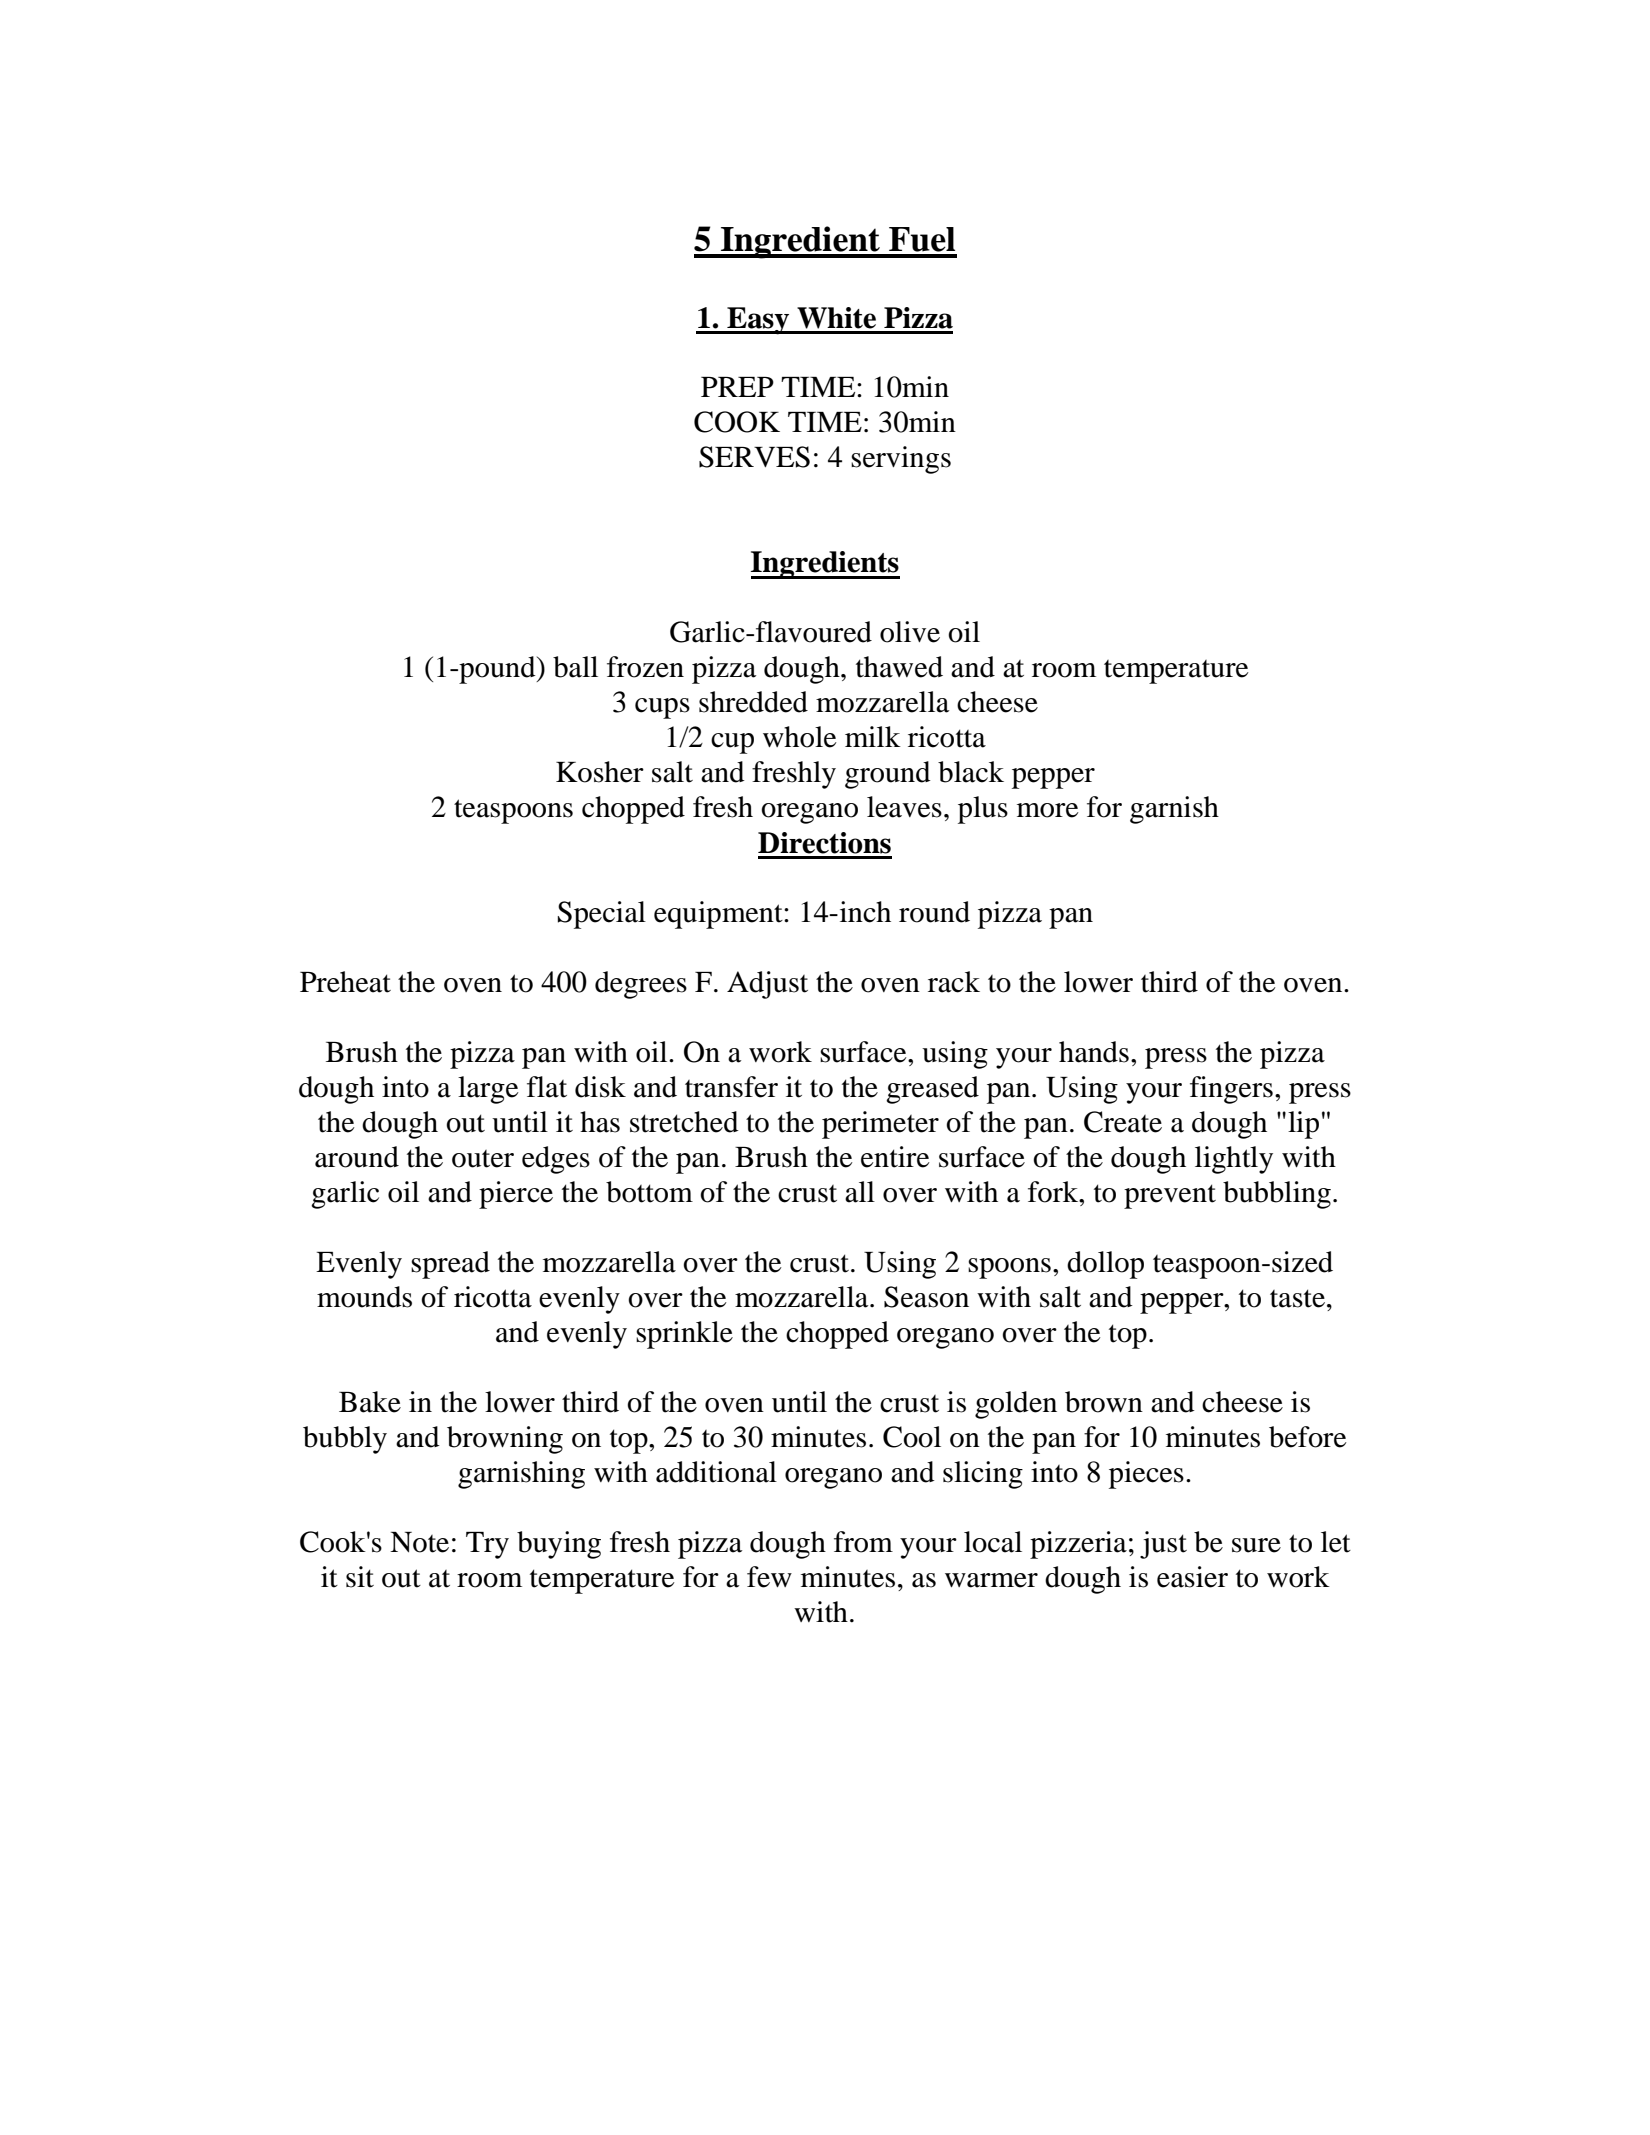 Image resolution: width=1650 pixels, height=2135 pixels. Describe the element at coordinates (1170, 1196) in the screenshot. I see `prevent` at that location.
